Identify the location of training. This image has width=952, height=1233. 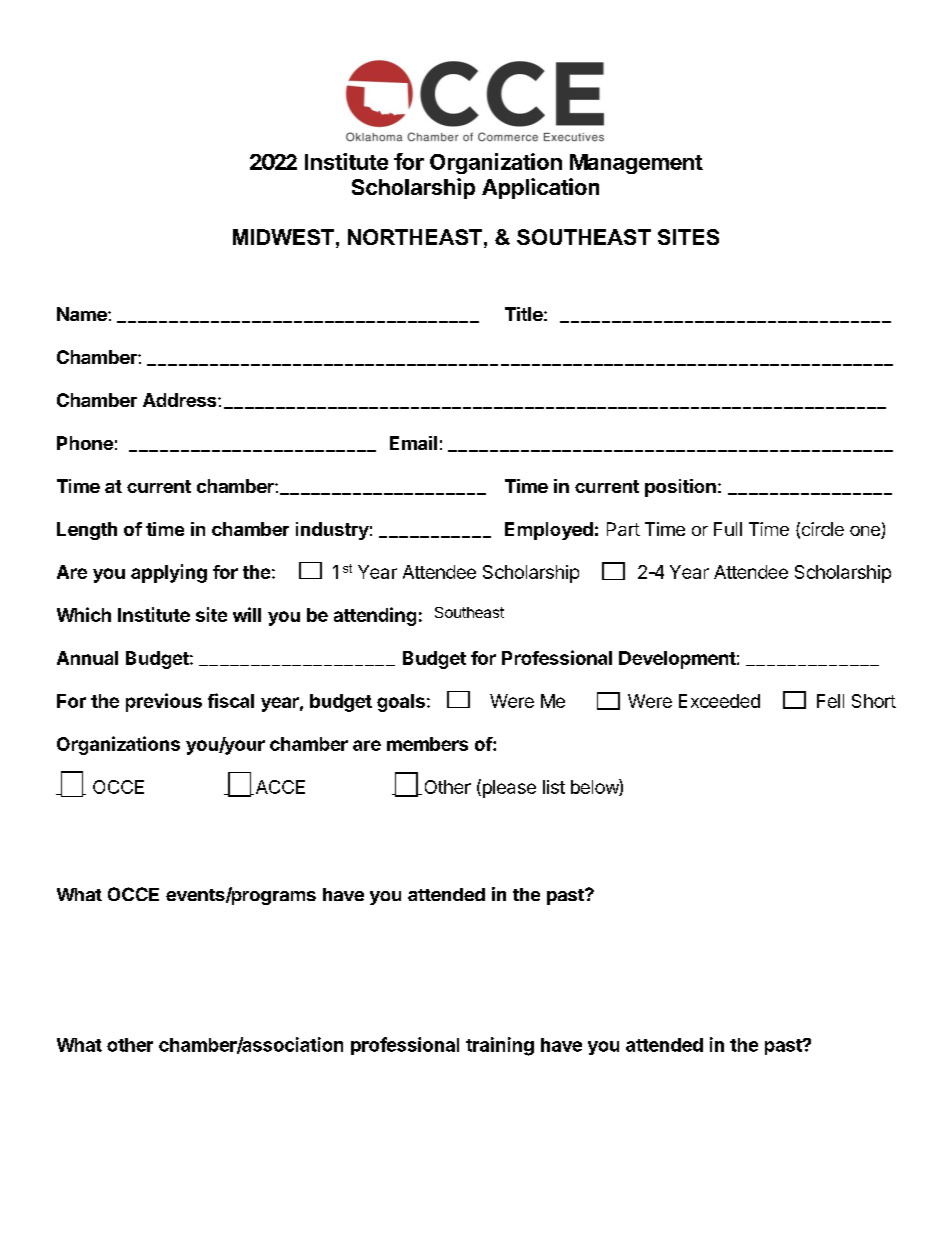
(500, 1046).
